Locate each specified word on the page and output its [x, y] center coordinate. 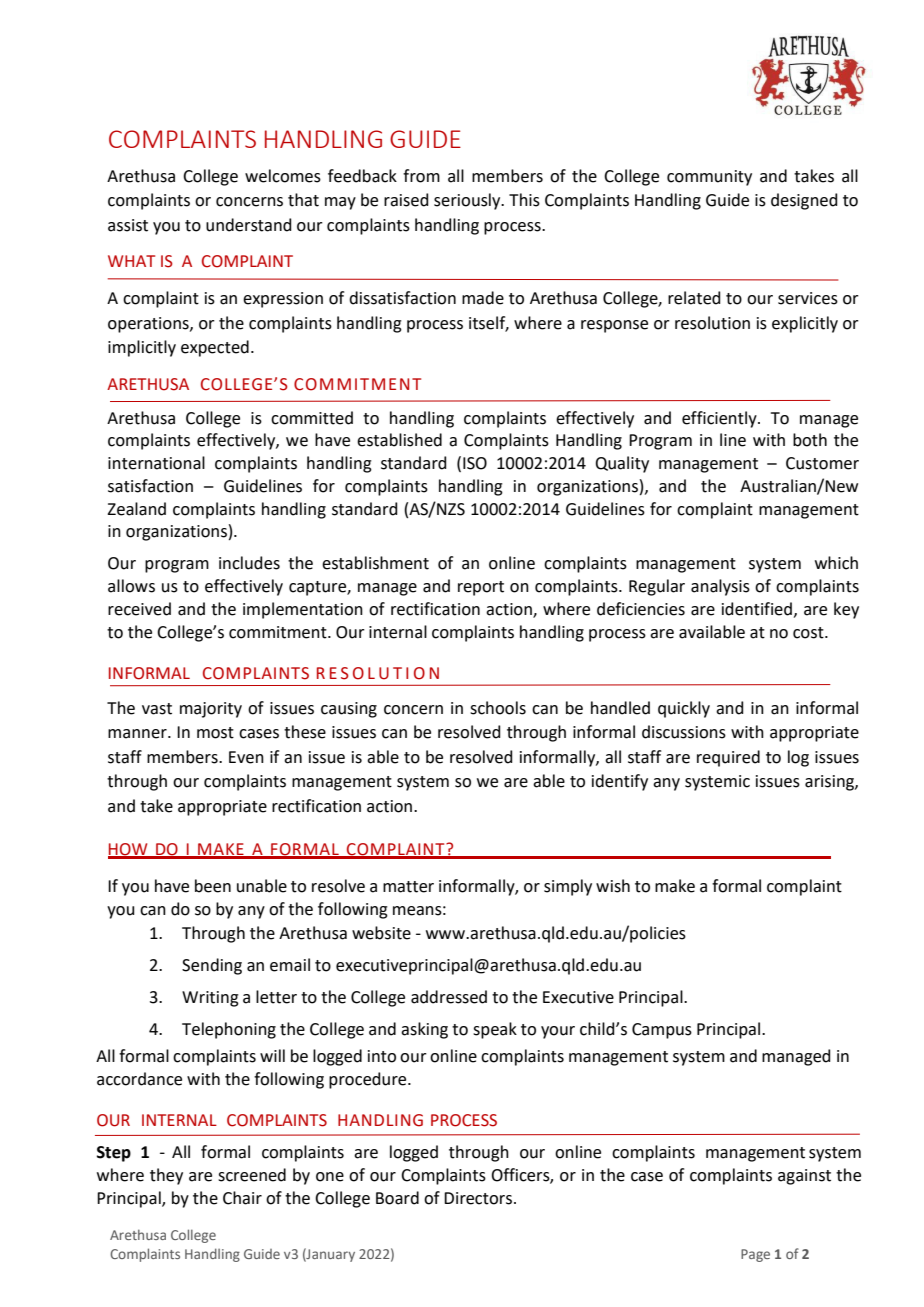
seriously [468, 201]
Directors [478, 1198]
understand [249, 225]
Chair [242, 1198]
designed [804, 201]
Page [755, 1255]
